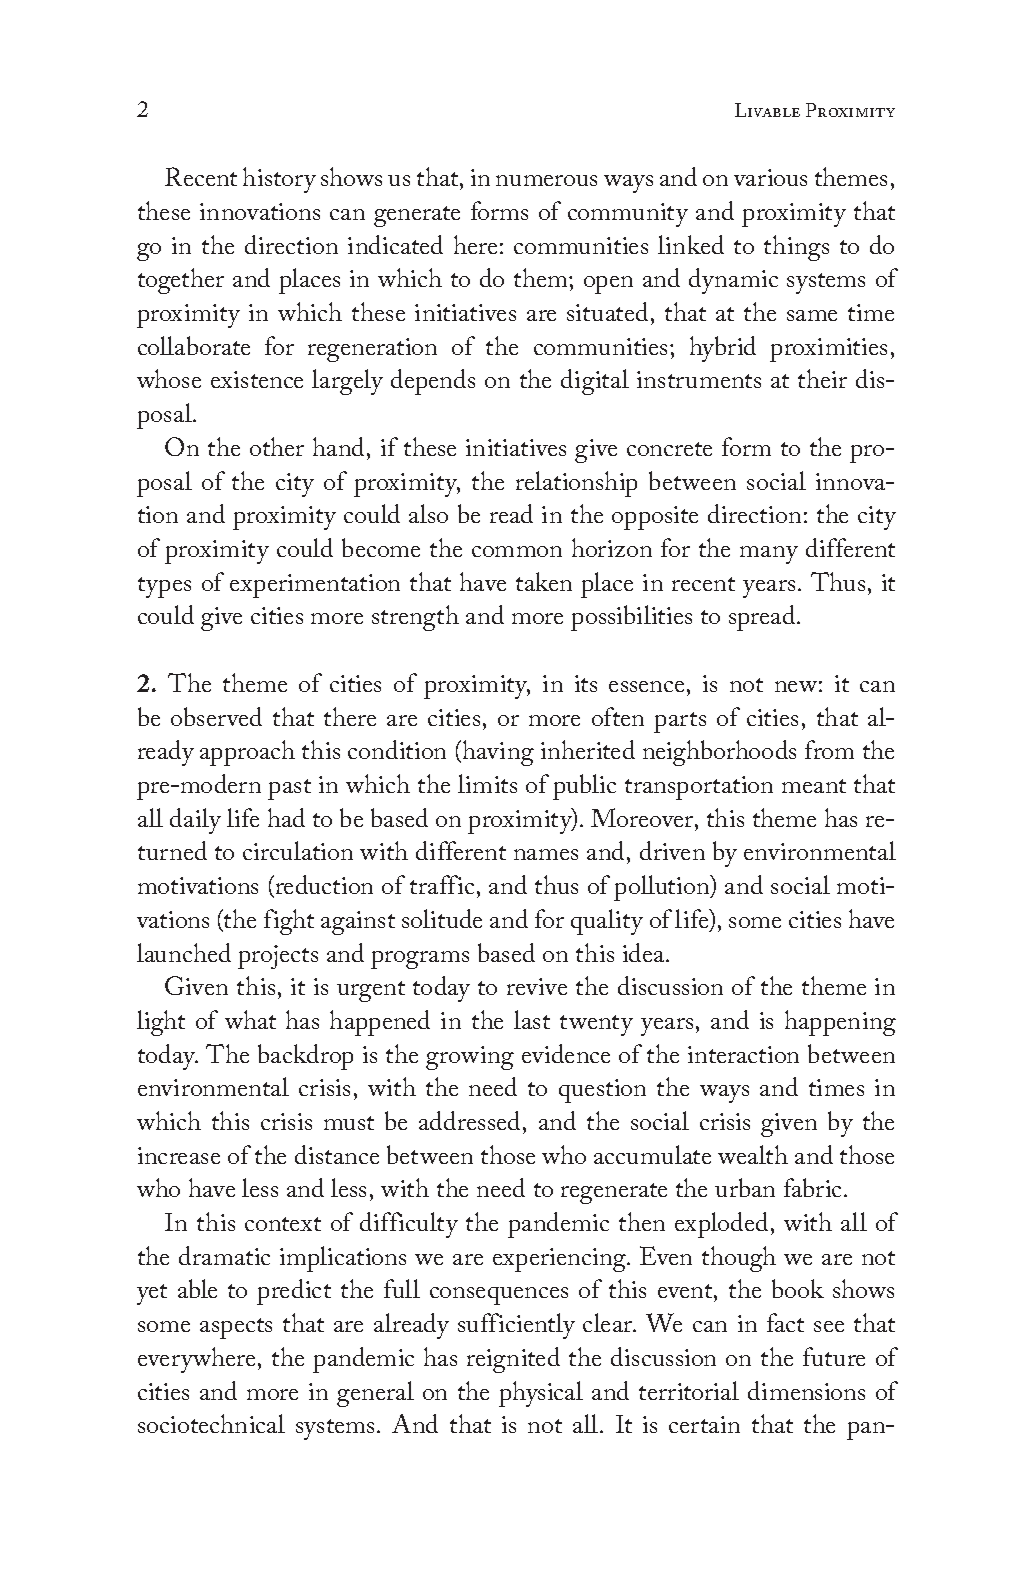 This screenshot has height=1579, width=1032. Describe the element at coordinates (433, 382) in the screenshot. I see `depends` at that location.
